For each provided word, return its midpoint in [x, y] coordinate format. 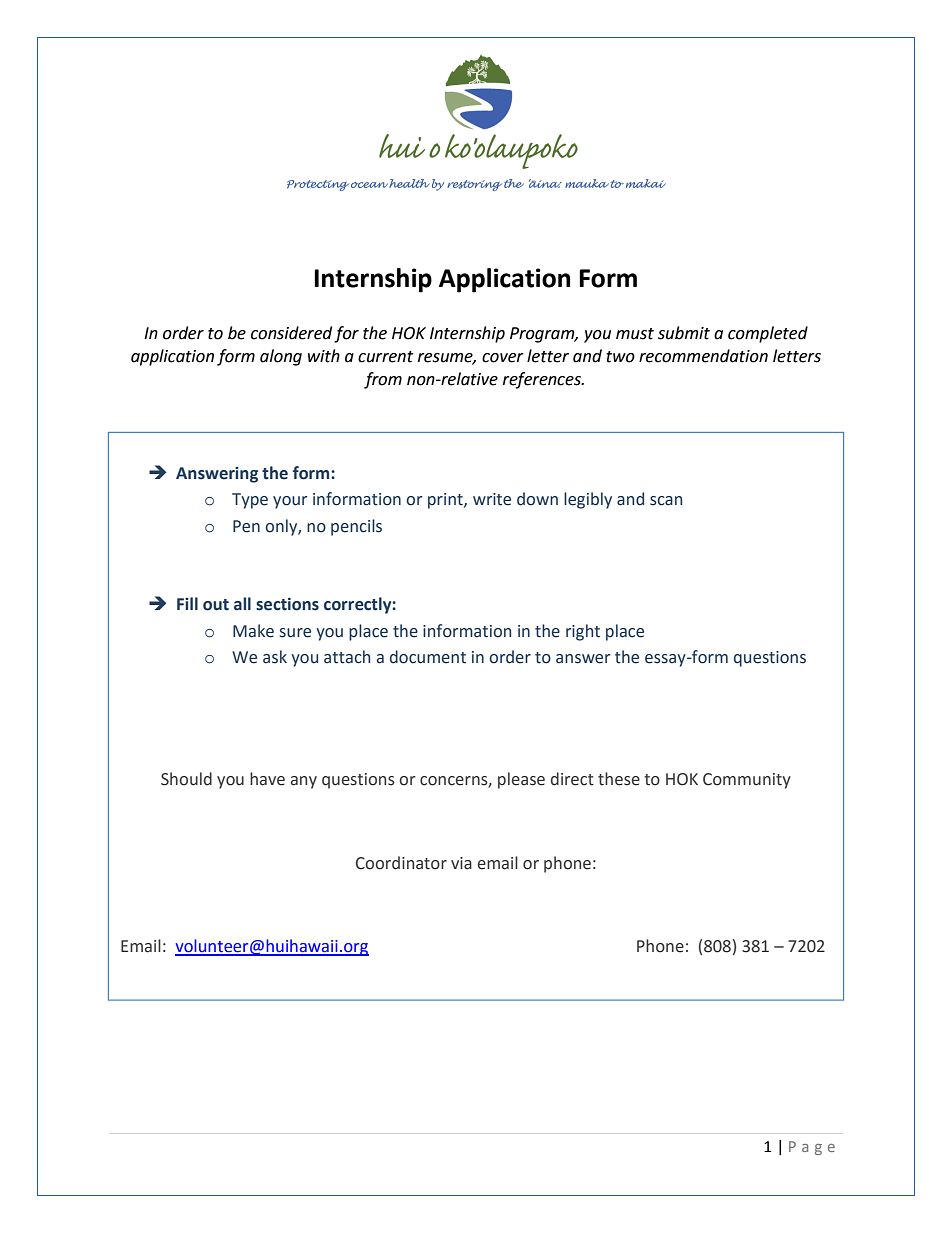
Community [747, 781]
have [267, 779]
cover [503, 358]
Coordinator [401, 863]
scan [666, 501]
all [242, 604]
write [492, 499]
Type [250, 501]
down [537, 499]
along [281, 357]
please [521, 780]
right [583, 632]
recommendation [703, 356]
